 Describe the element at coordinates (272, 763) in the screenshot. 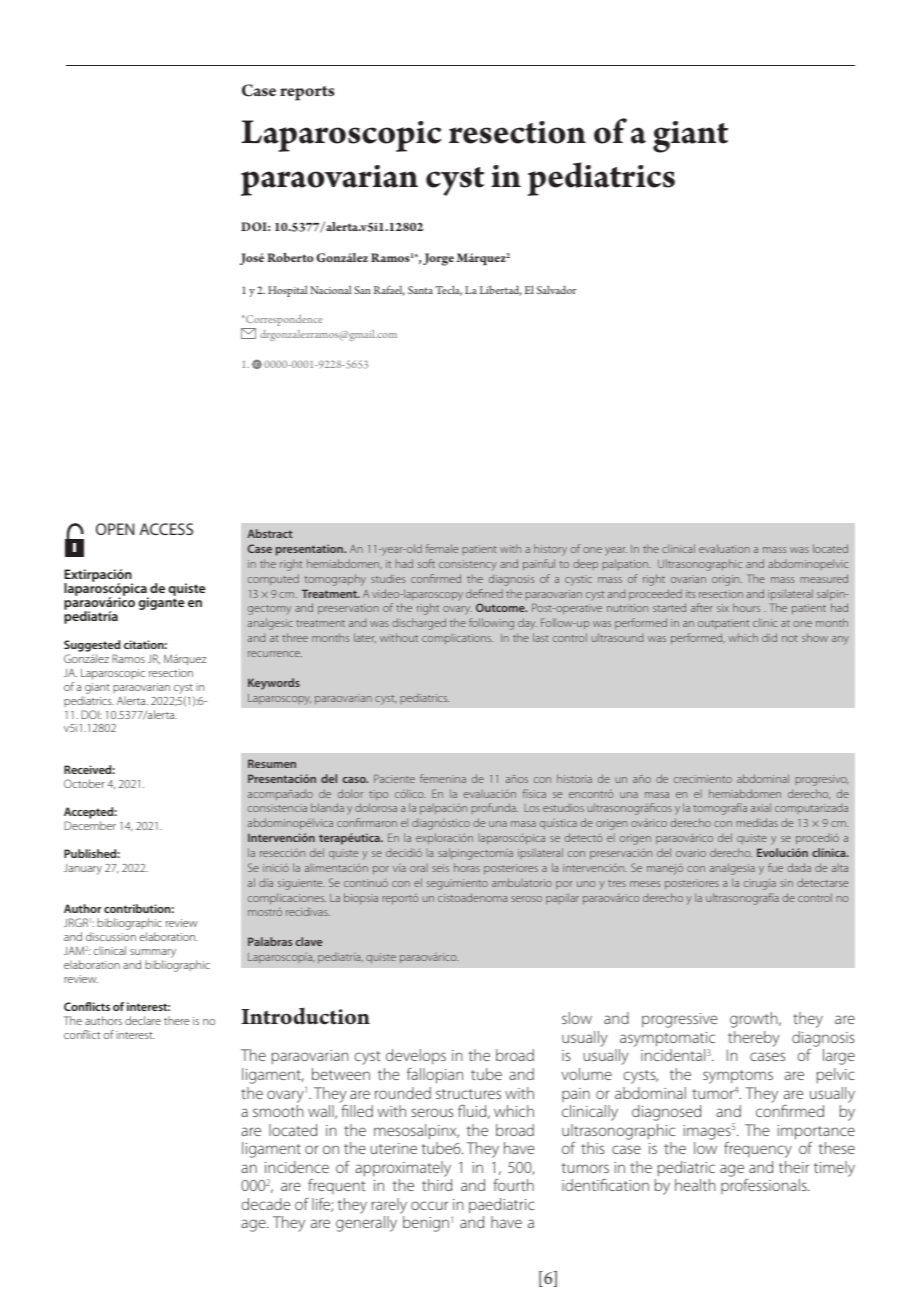

I see `Resumen` at that location.
